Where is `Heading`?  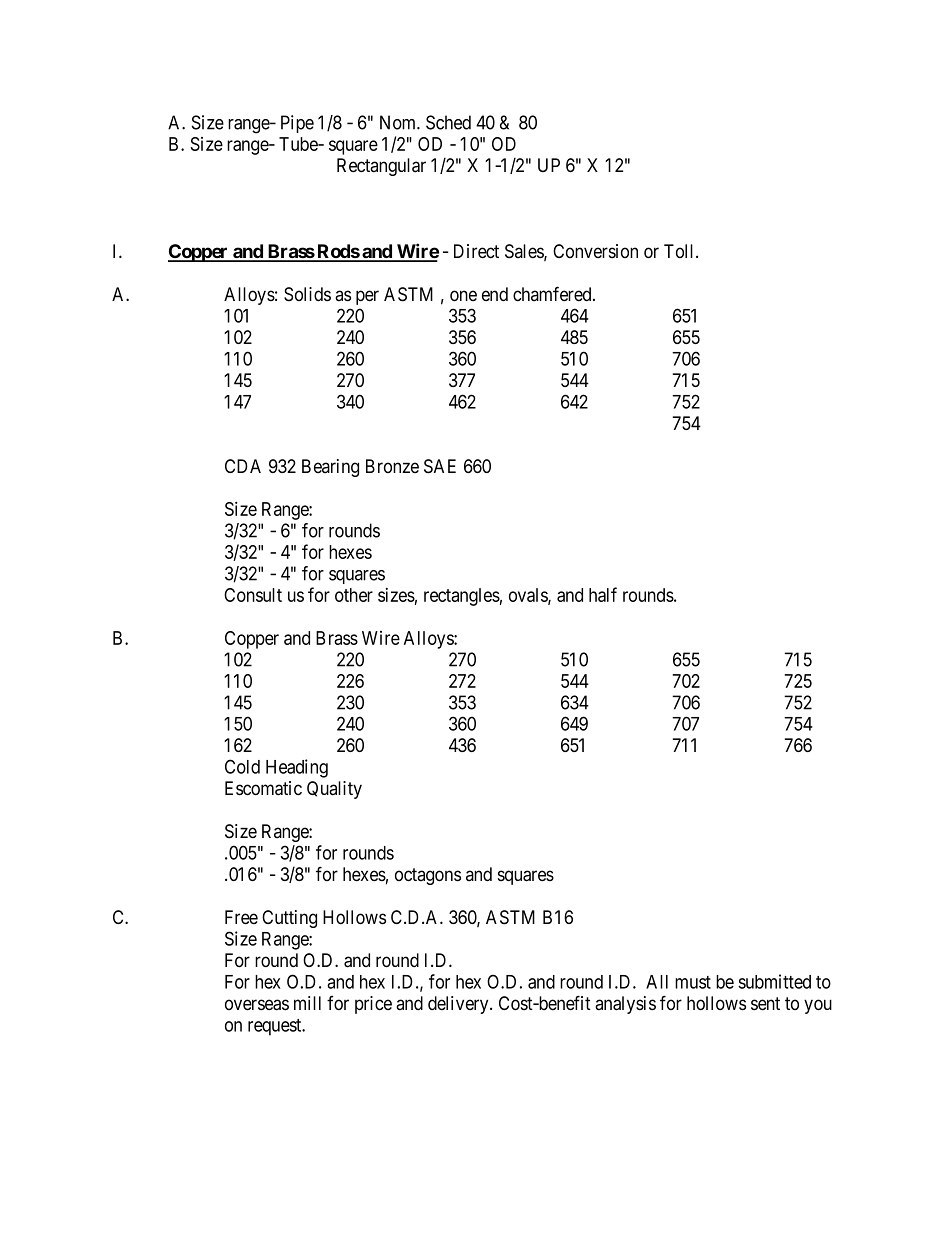 Heading is located at coordinates (297, 768).
